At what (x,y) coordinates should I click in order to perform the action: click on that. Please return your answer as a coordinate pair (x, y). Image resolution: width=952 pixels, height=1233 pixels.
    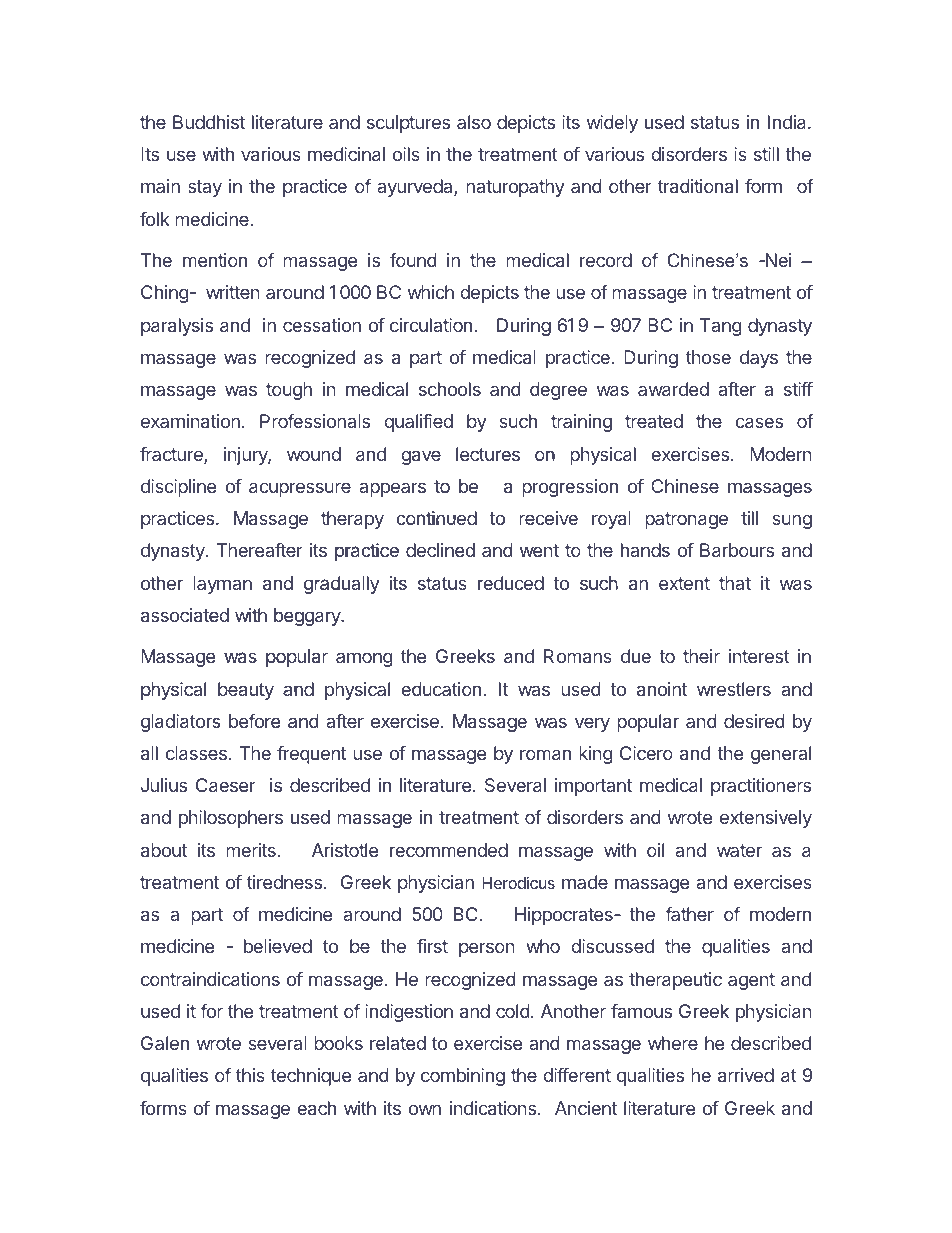
    Looking at the image, I should click on (735, 583).
